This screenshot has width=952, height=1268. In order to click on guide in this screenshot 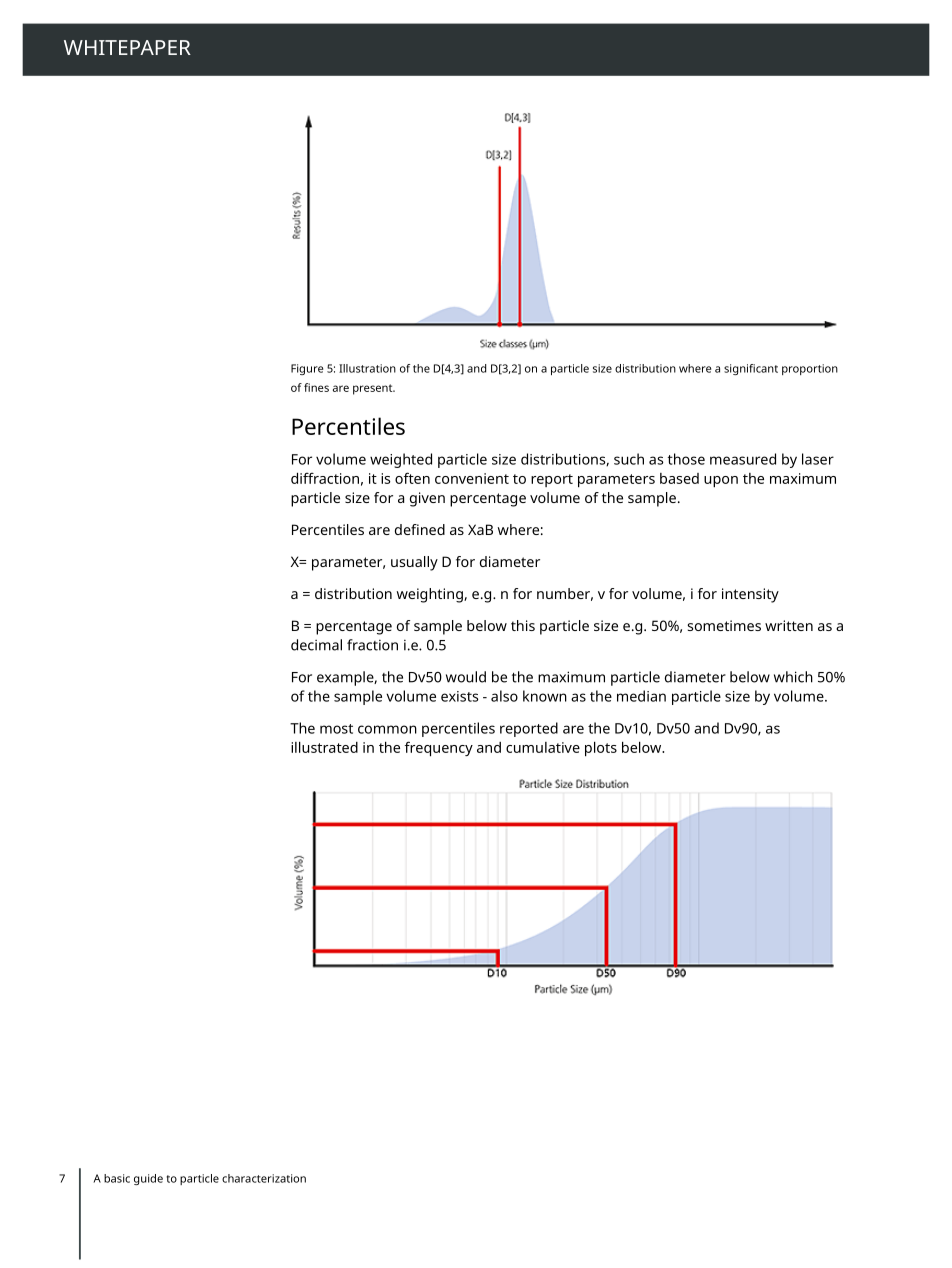, I will do `click(148, 1179)`.
